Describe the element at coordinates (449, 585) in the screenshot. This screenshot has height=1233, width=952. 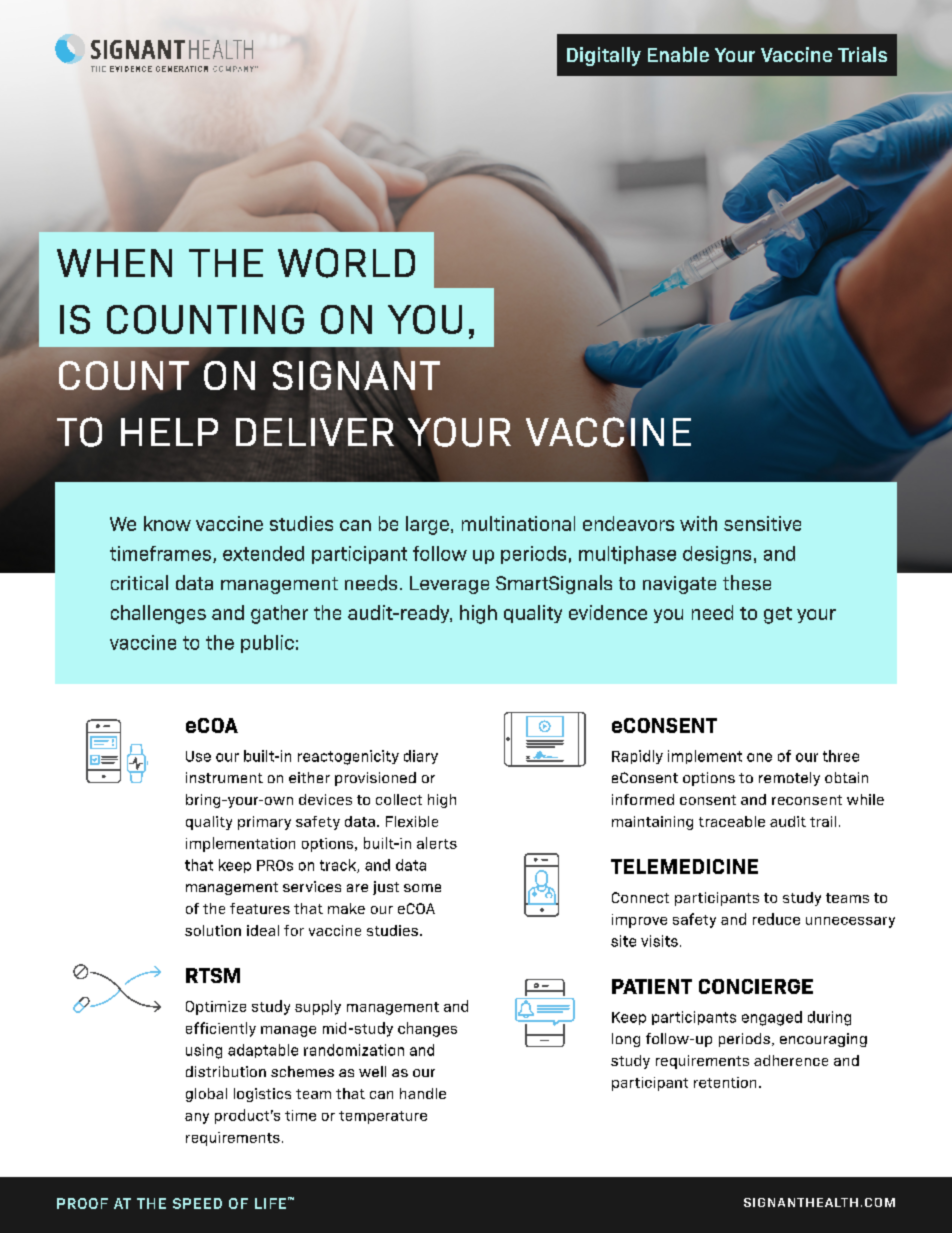
I see `Leverage` at that location.
